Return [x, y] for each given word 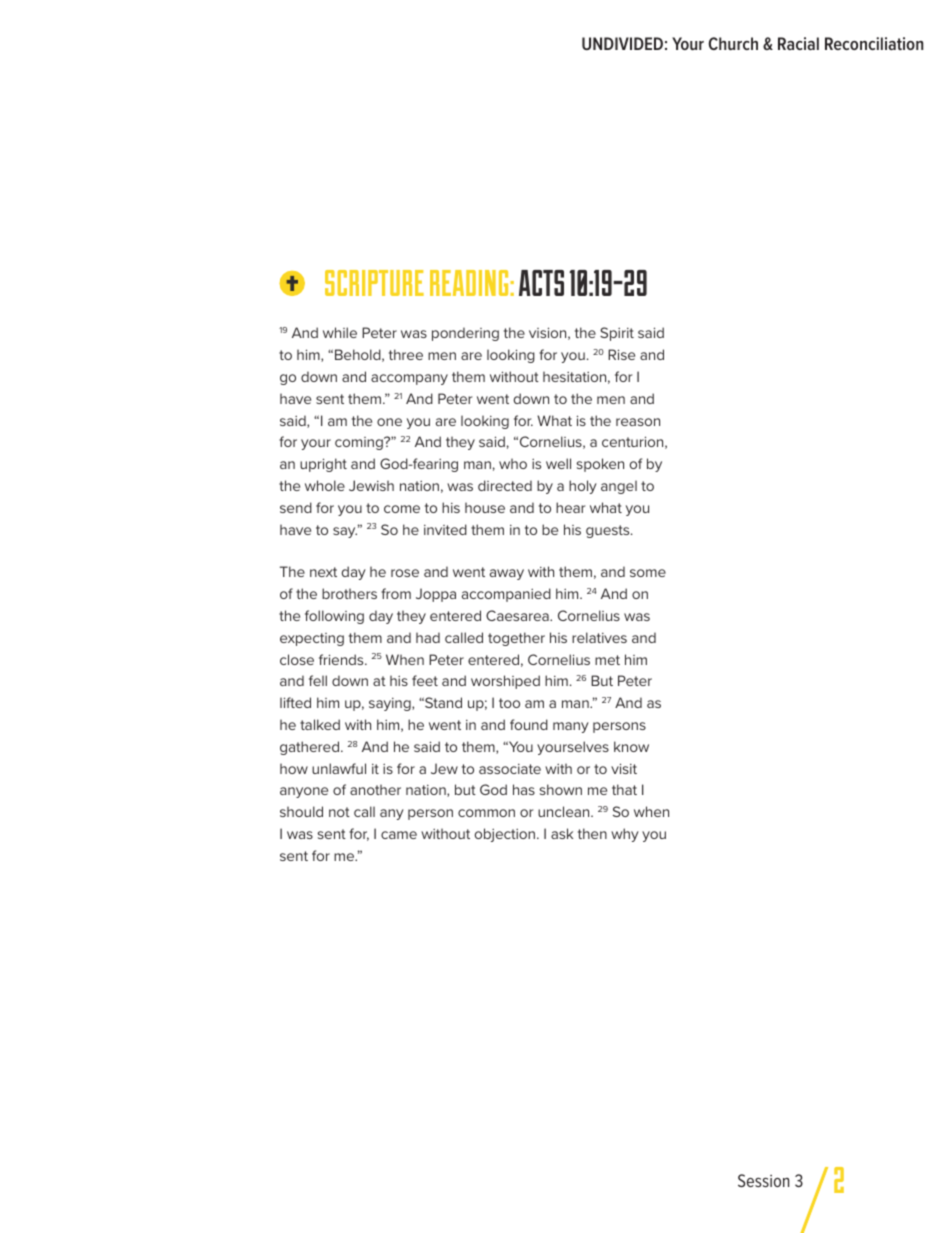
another [375, 789]
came [399, 835]
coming [360, 443]
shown [561, 789]
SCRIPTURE [374, 283]
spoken [600, 465]
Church [733, 43]
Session [763, 1180]
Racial [798, 43]
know [631, 746]
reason [638, 422]
